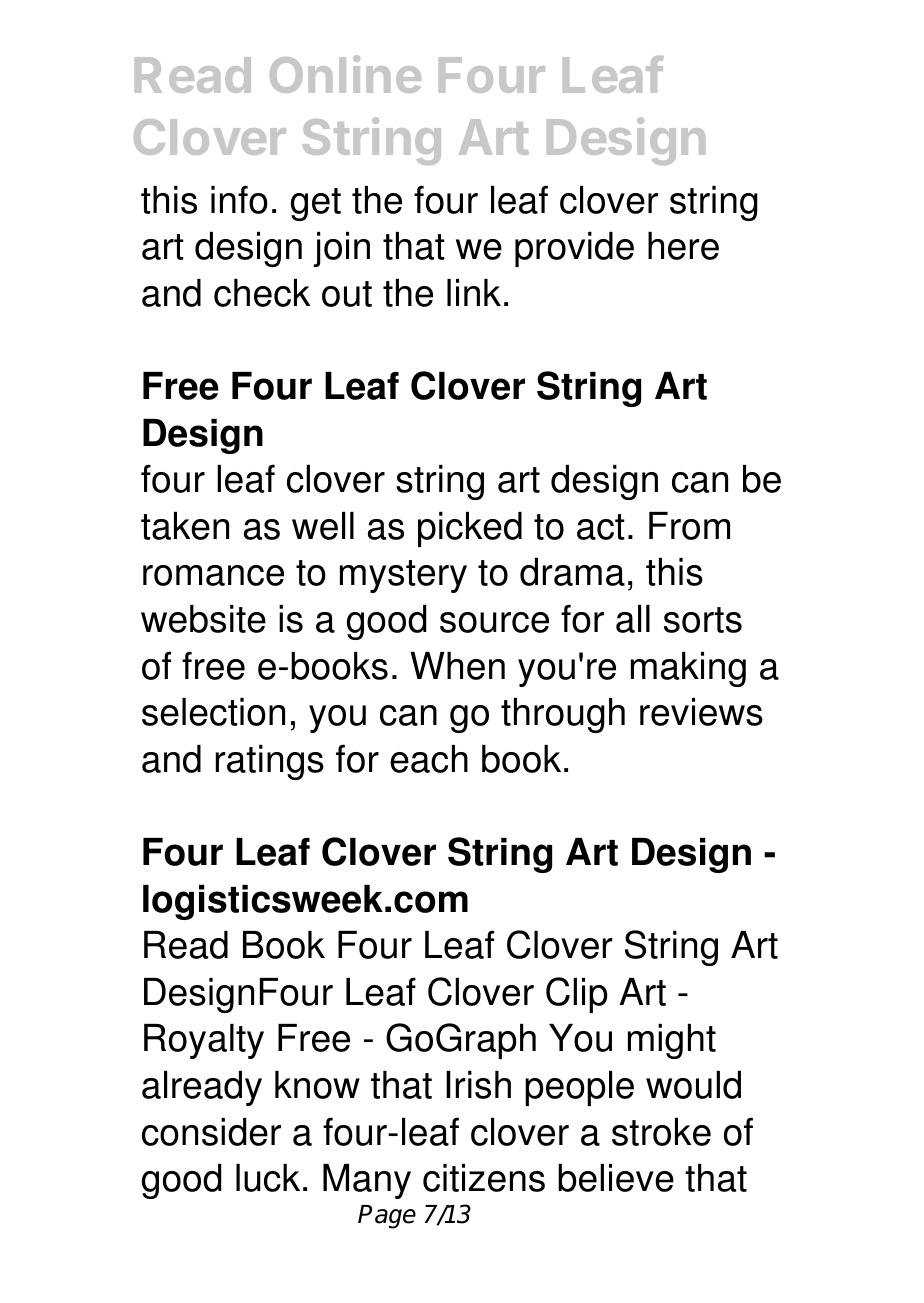 Image resolution: width=924 pixels, height=1303 pixels. What do you see at coordinates (239, 199) in the screenshot?
I see `info` at bounding box center [239, 199].
